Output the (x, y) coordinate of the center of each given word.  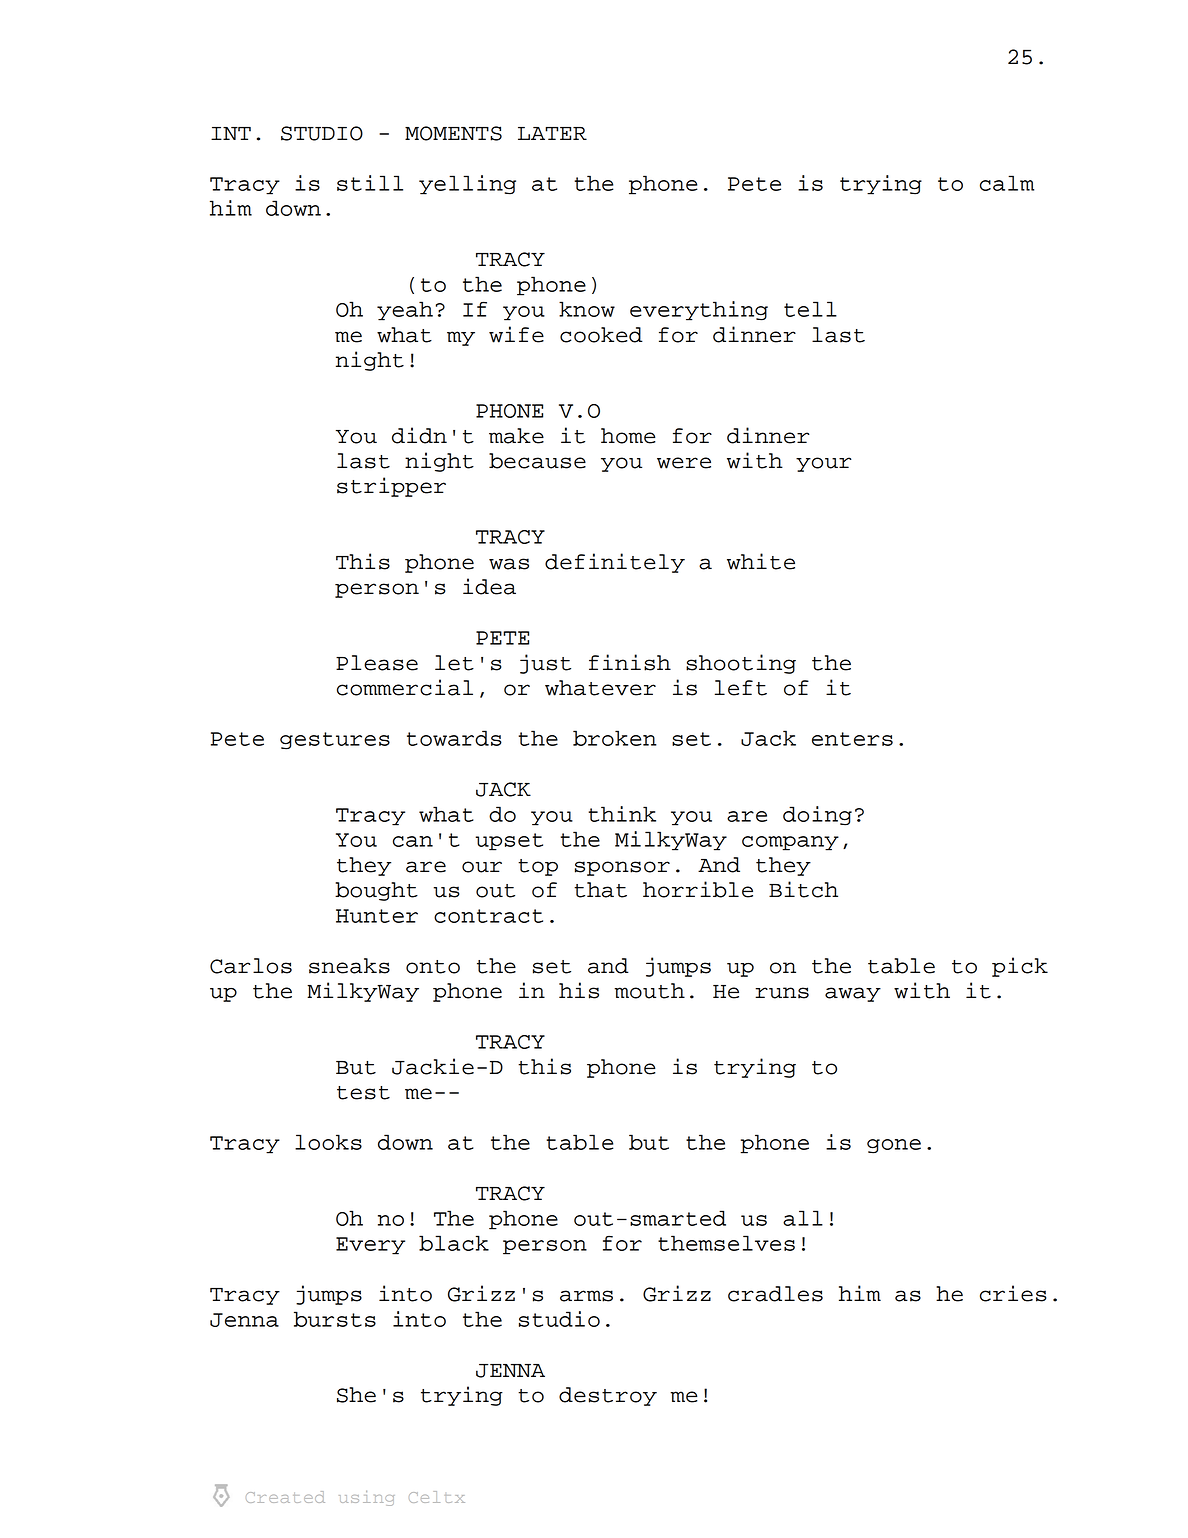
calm (1007, 183)
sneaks (349, 966)
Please (377, 663)
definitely (615, 563)
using (366, 1498)
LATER (552, 133)
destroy (608, 1396)
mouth (649, 991)
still (370, 183)
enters (852, 739)
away (853, 994)
